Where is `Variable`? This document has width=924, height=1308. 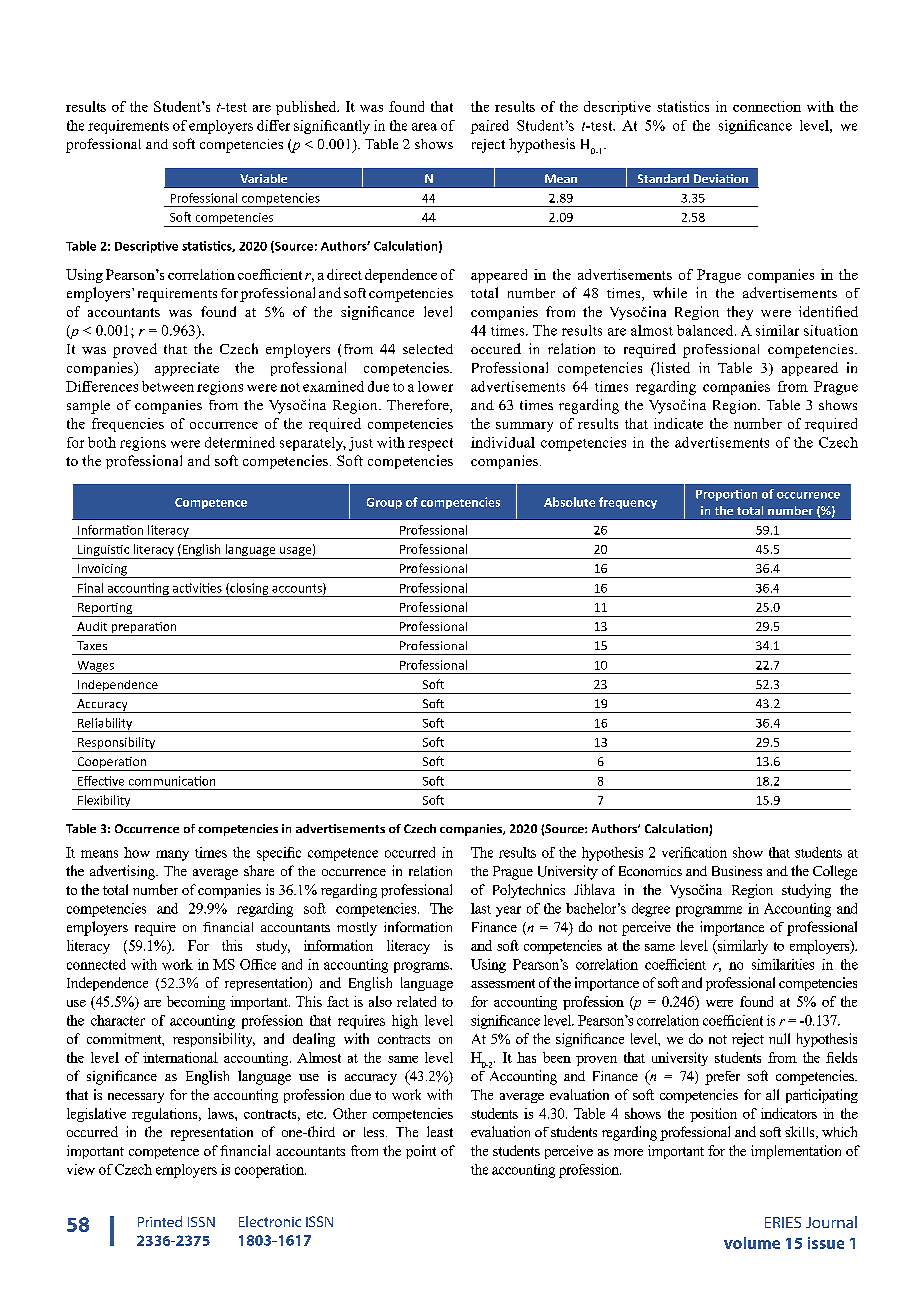 Variable is located at coordinates (263, 178).
